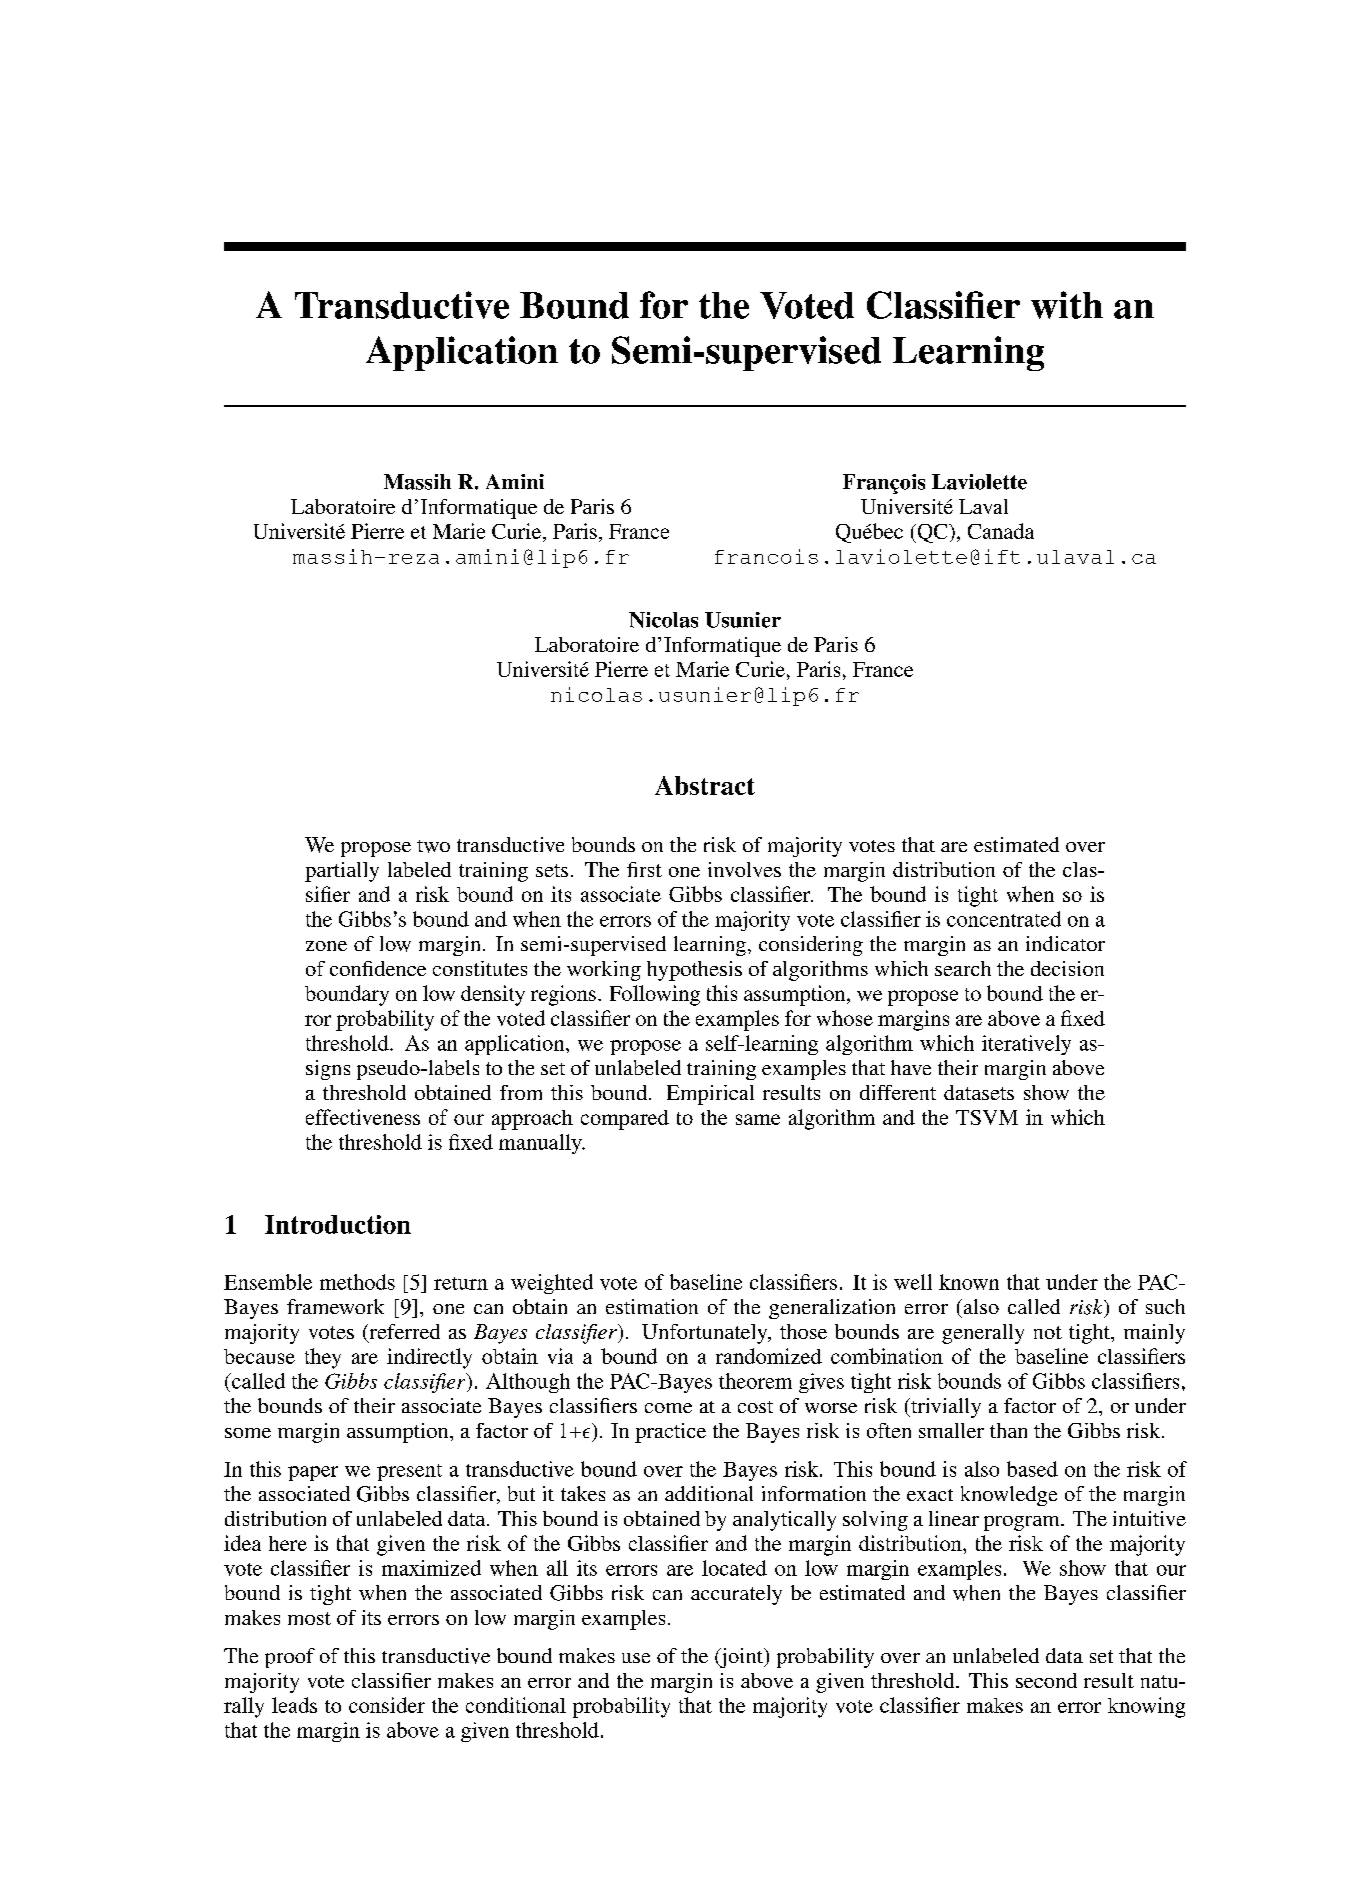 The image size is (1346, 1904). Describe the element at coordinates (694, 971) in the page. I see `hypothesis` at that location.
